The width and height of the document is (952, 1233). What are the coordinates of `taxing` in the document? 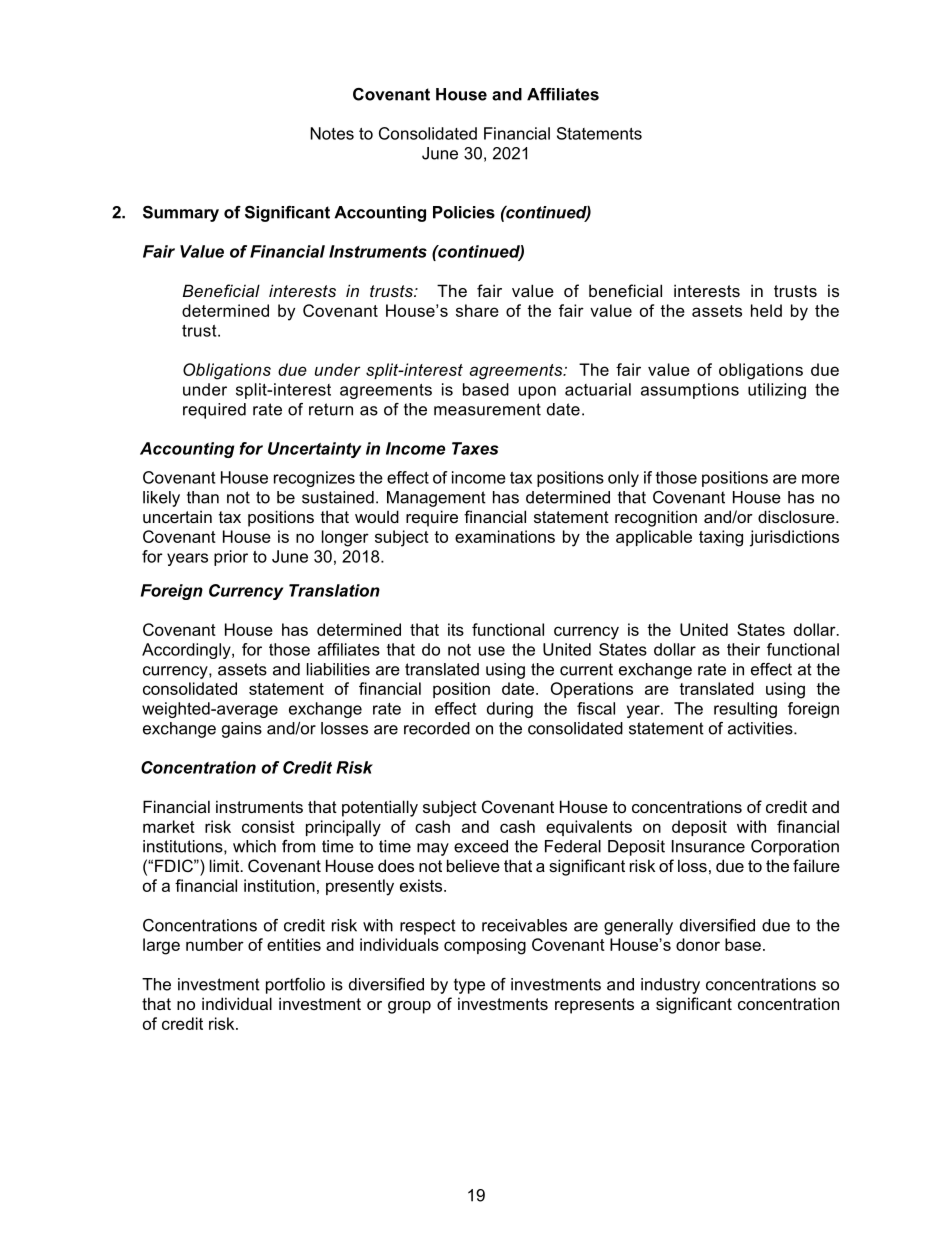 It's located at (721, 538).
